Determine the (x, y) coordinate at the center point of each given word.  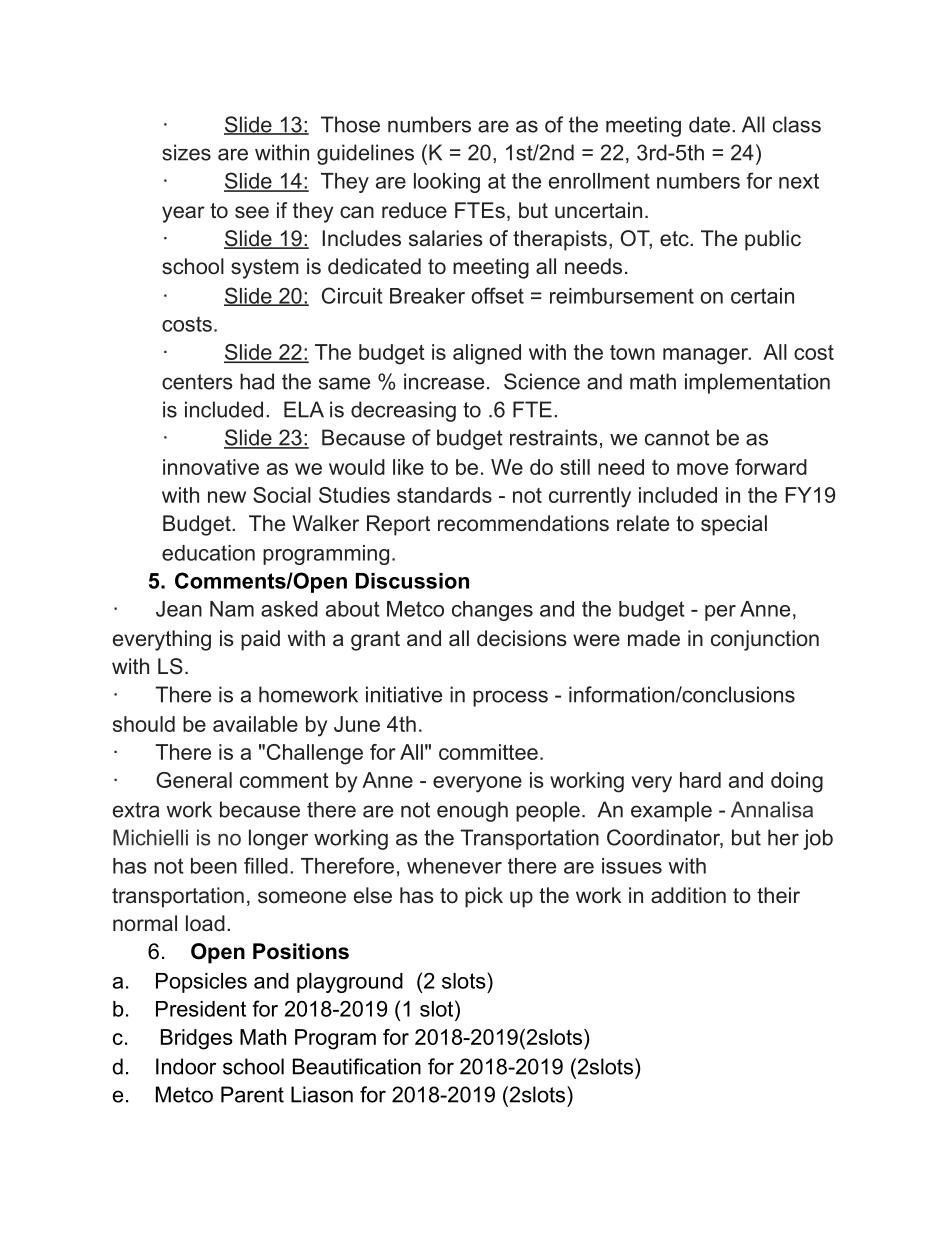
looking (447, 183)
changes (492, 611)
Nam (232, 609)
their (778, 895)
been (214, 866)
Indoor (186, 1066)
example (671, 811)
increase (444, 381)
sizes (186, 152)
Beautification (357, 1066)
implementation (757, 383)
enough (472, 811)
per (720, 613)
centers (197, 382)
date (709, 124)
